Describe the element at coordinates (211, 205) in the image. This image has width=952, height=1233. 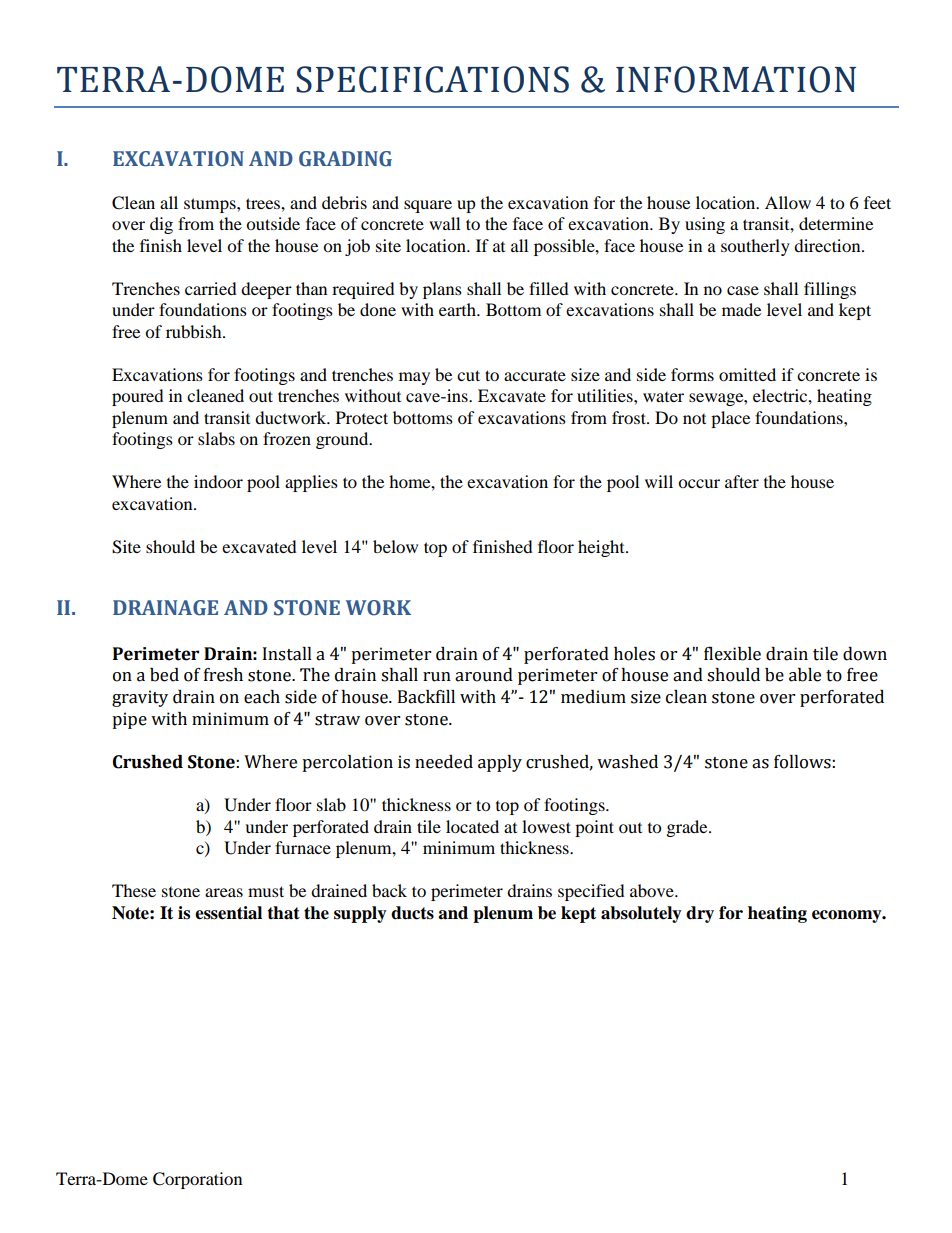
I see `stumps` at that location.
